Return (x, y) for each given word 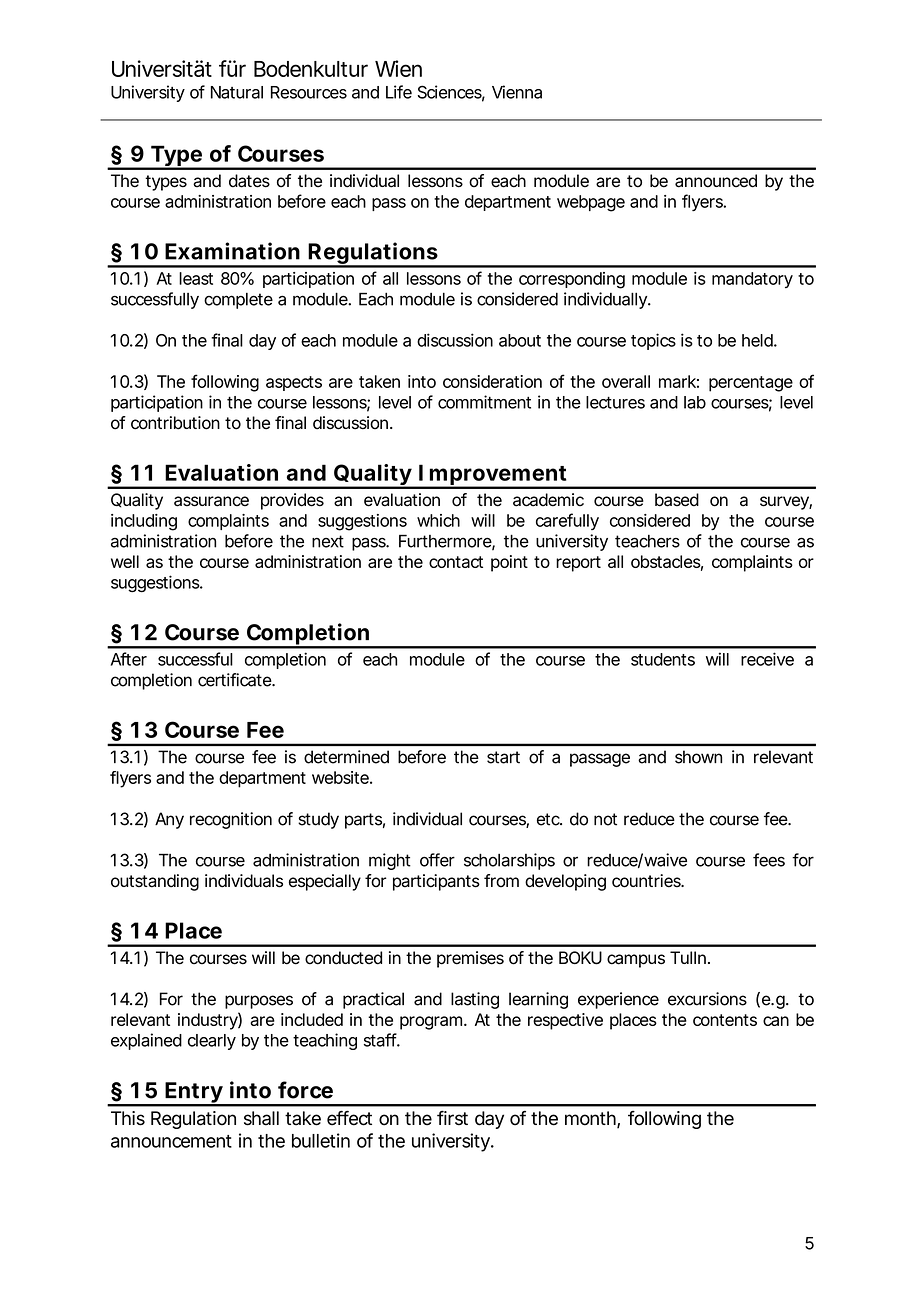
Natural (237, 92)
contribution (175, 423)
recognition (231, 820)
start (503, 757)
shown (698, 757)
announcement (171, 1141)
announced (716, 181)
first (452, 1118)
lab (695, 402)
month (590, 1118)
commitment (484, 402)
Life (399, 92)
